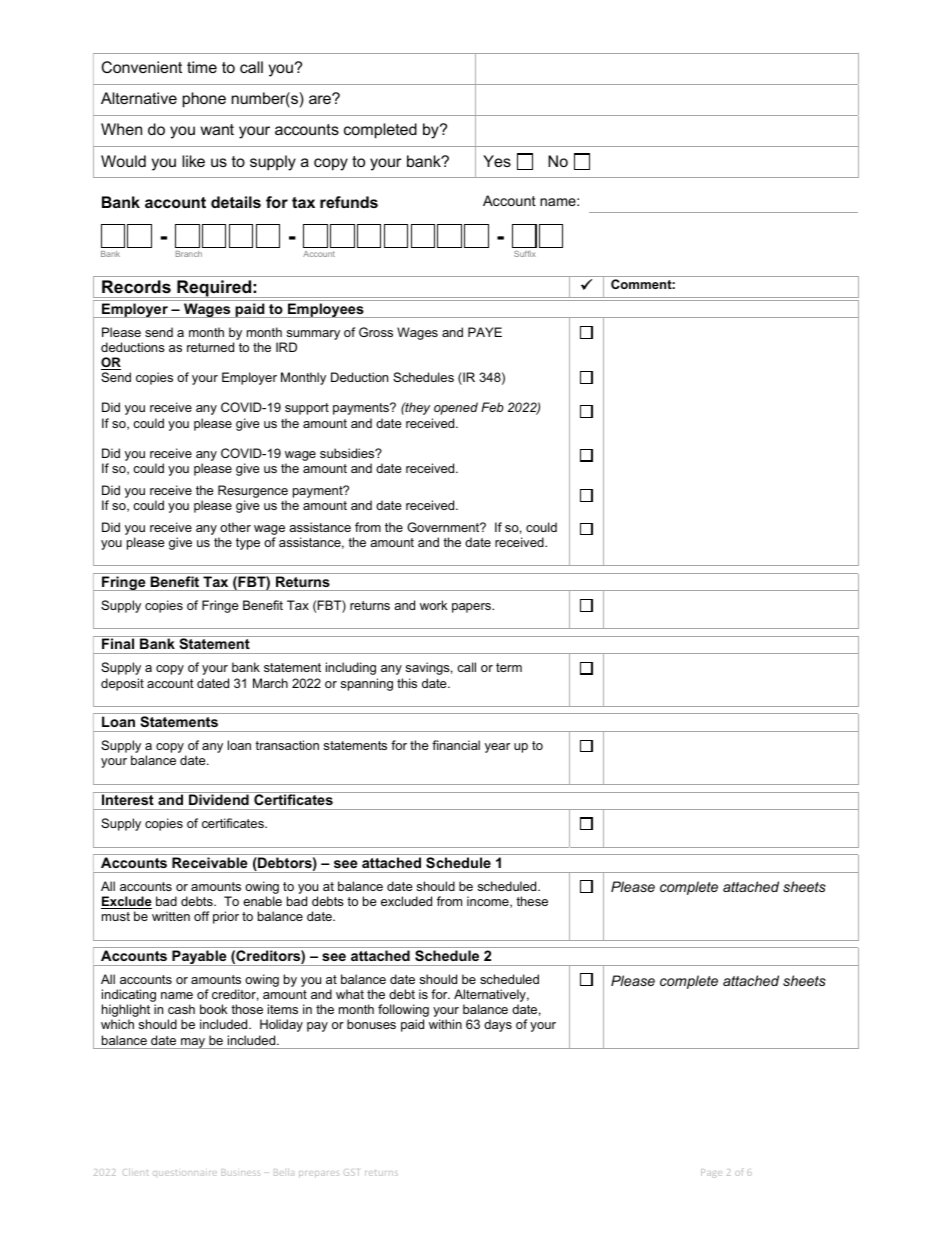 The image size is (952, 1233). Describe the element at coordinates (185, 1173) in the document. I see `questionnaire` at that location.
